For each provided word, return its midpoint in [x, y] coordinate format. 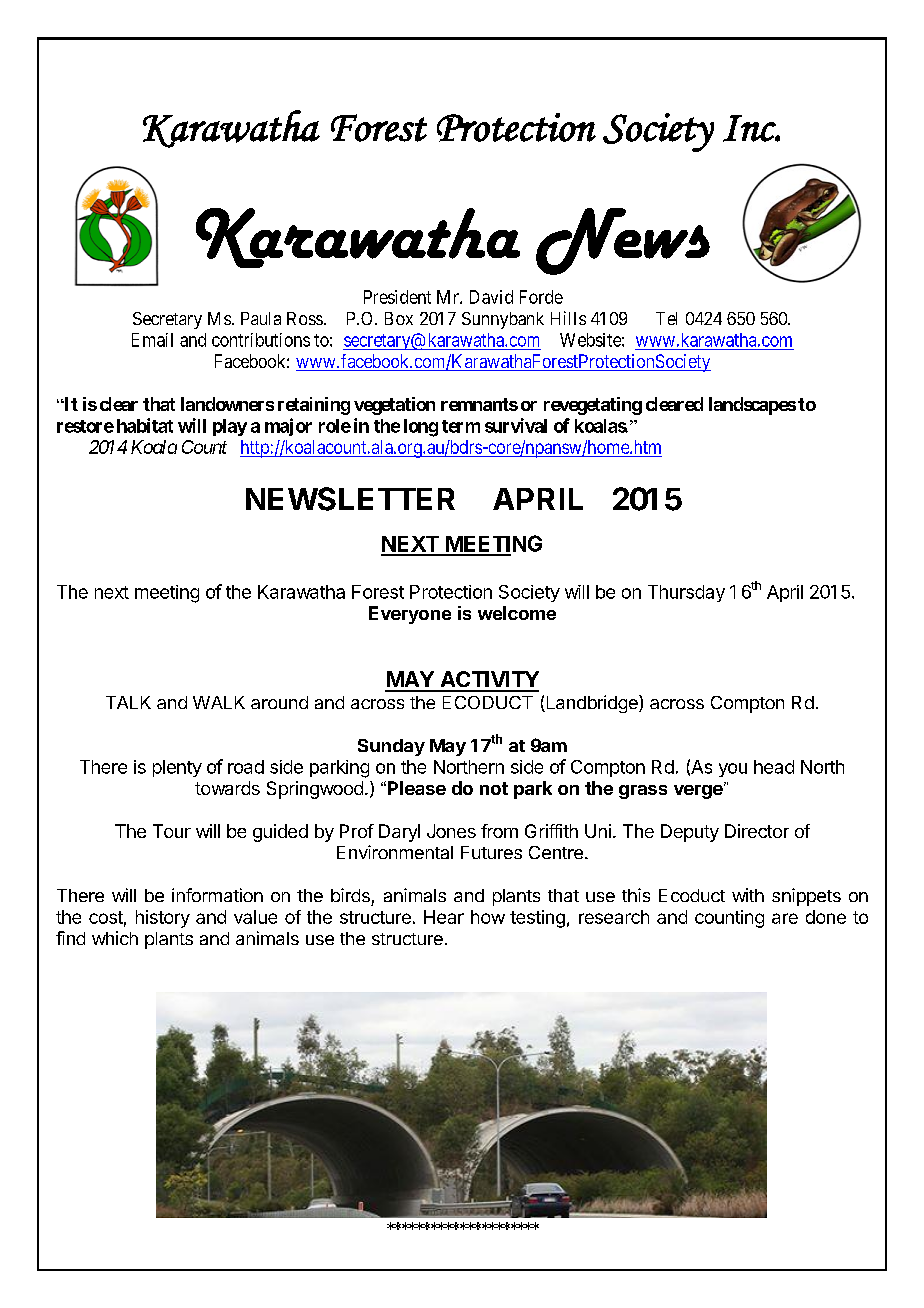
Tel [666, 318]
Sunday [391, 747]
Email [152, 340]
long [421, 428]
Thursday [686, 593]
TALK [128, 702]
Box [399, 318]
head [774, 767]
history [163, 919]
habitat [145, 425]
